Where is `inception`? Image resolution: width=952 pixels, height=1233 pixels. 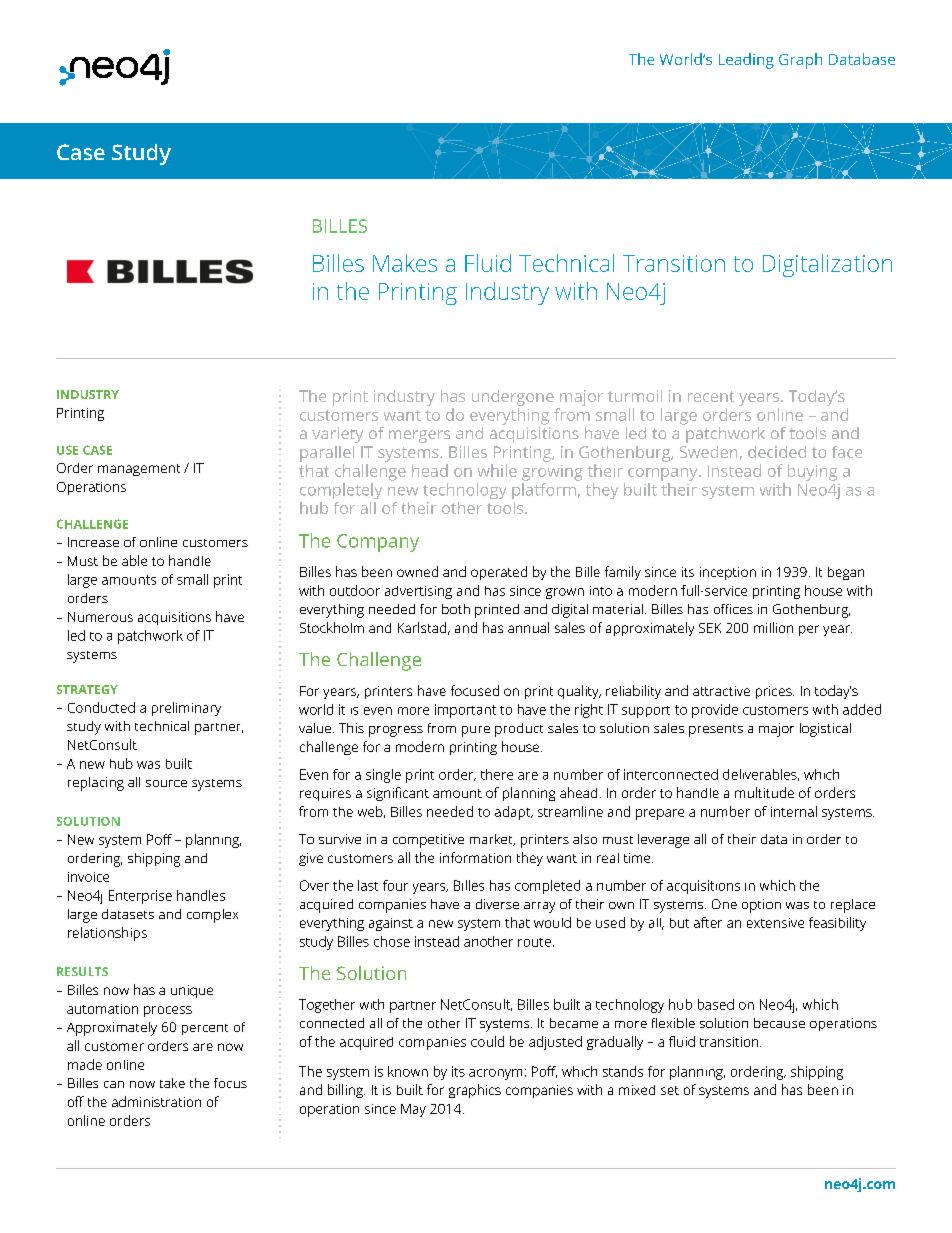
inception is located at coordinates (728, 573).
